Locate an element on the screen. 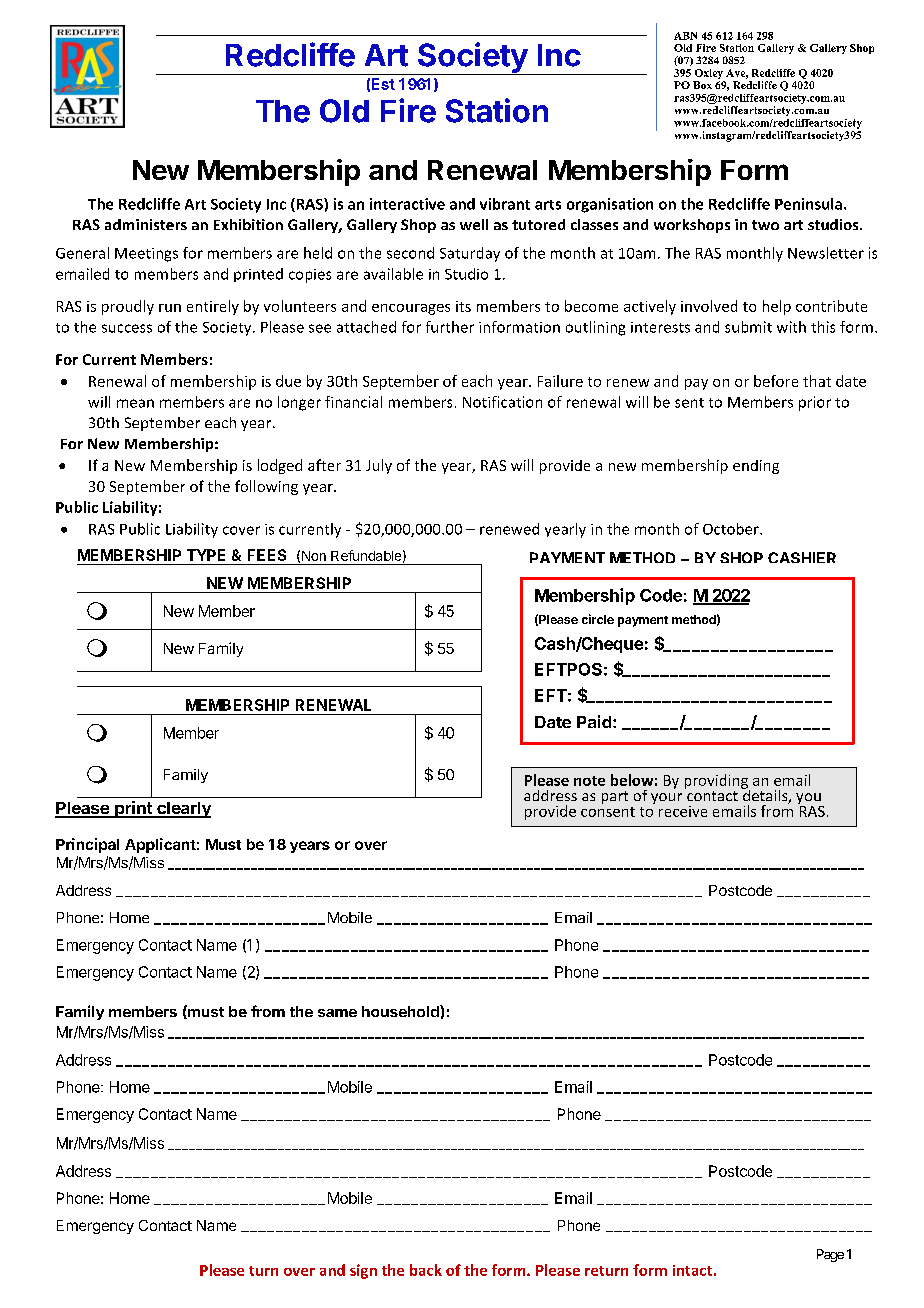 This screenshot has height=1308, width=924. TYPE is located at coordinates (206, 555).
